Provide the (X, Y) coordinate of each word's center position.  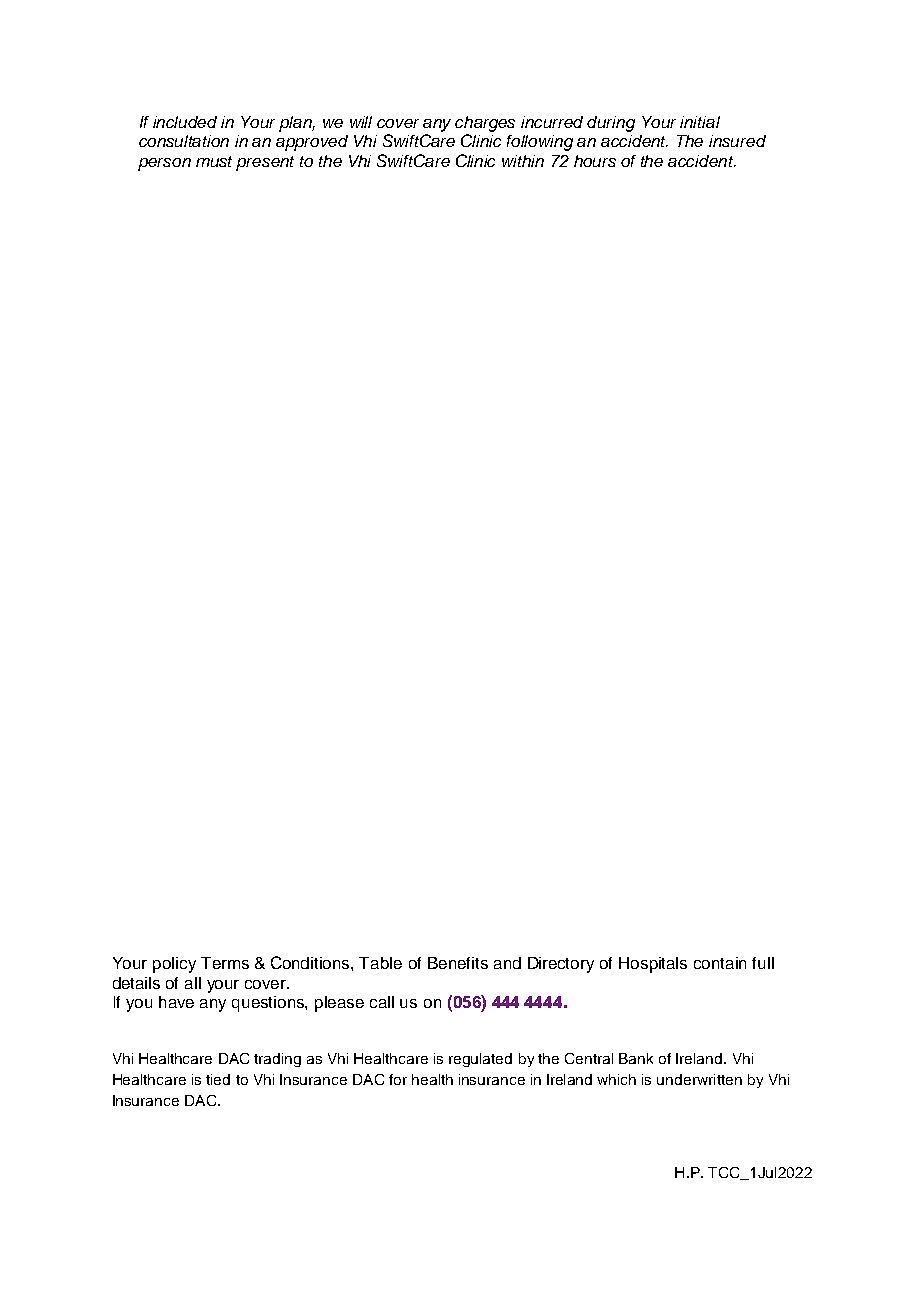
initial (700, 122)
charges (485, 124)
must (214, 161)
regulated (480, 1060)
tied (218, 1079)
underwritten (699, 1079)
